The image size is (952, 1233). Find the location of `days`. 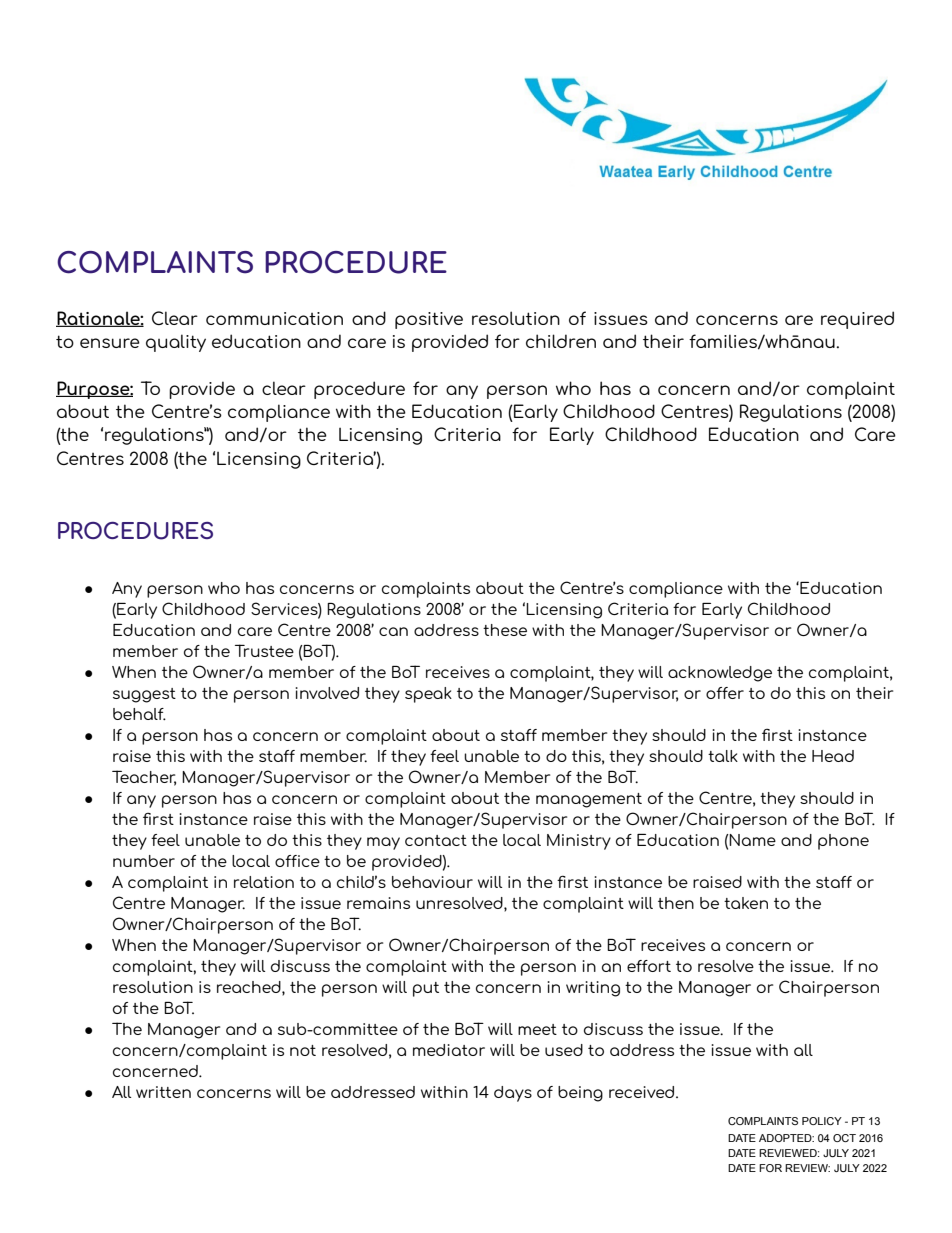

days is located at coordinates (513, 1094).
